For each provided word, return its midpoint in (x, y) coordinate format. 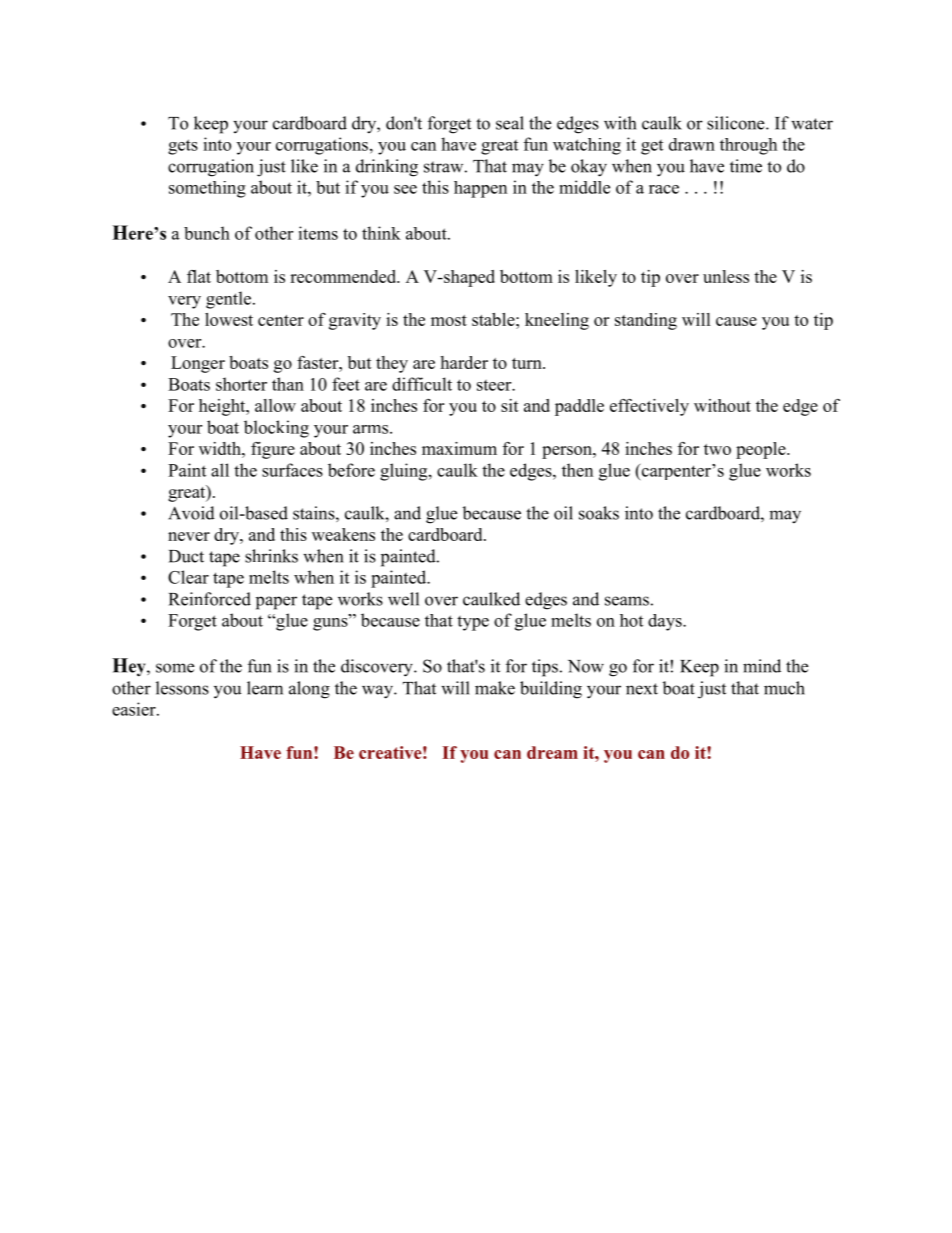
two (717, 449)
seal (510, 123)
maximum (459, 448)
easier (135, 709)
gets (183, 147)
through (748, 146)
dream (552, 752)
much (784, 688)
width (221, 448)
